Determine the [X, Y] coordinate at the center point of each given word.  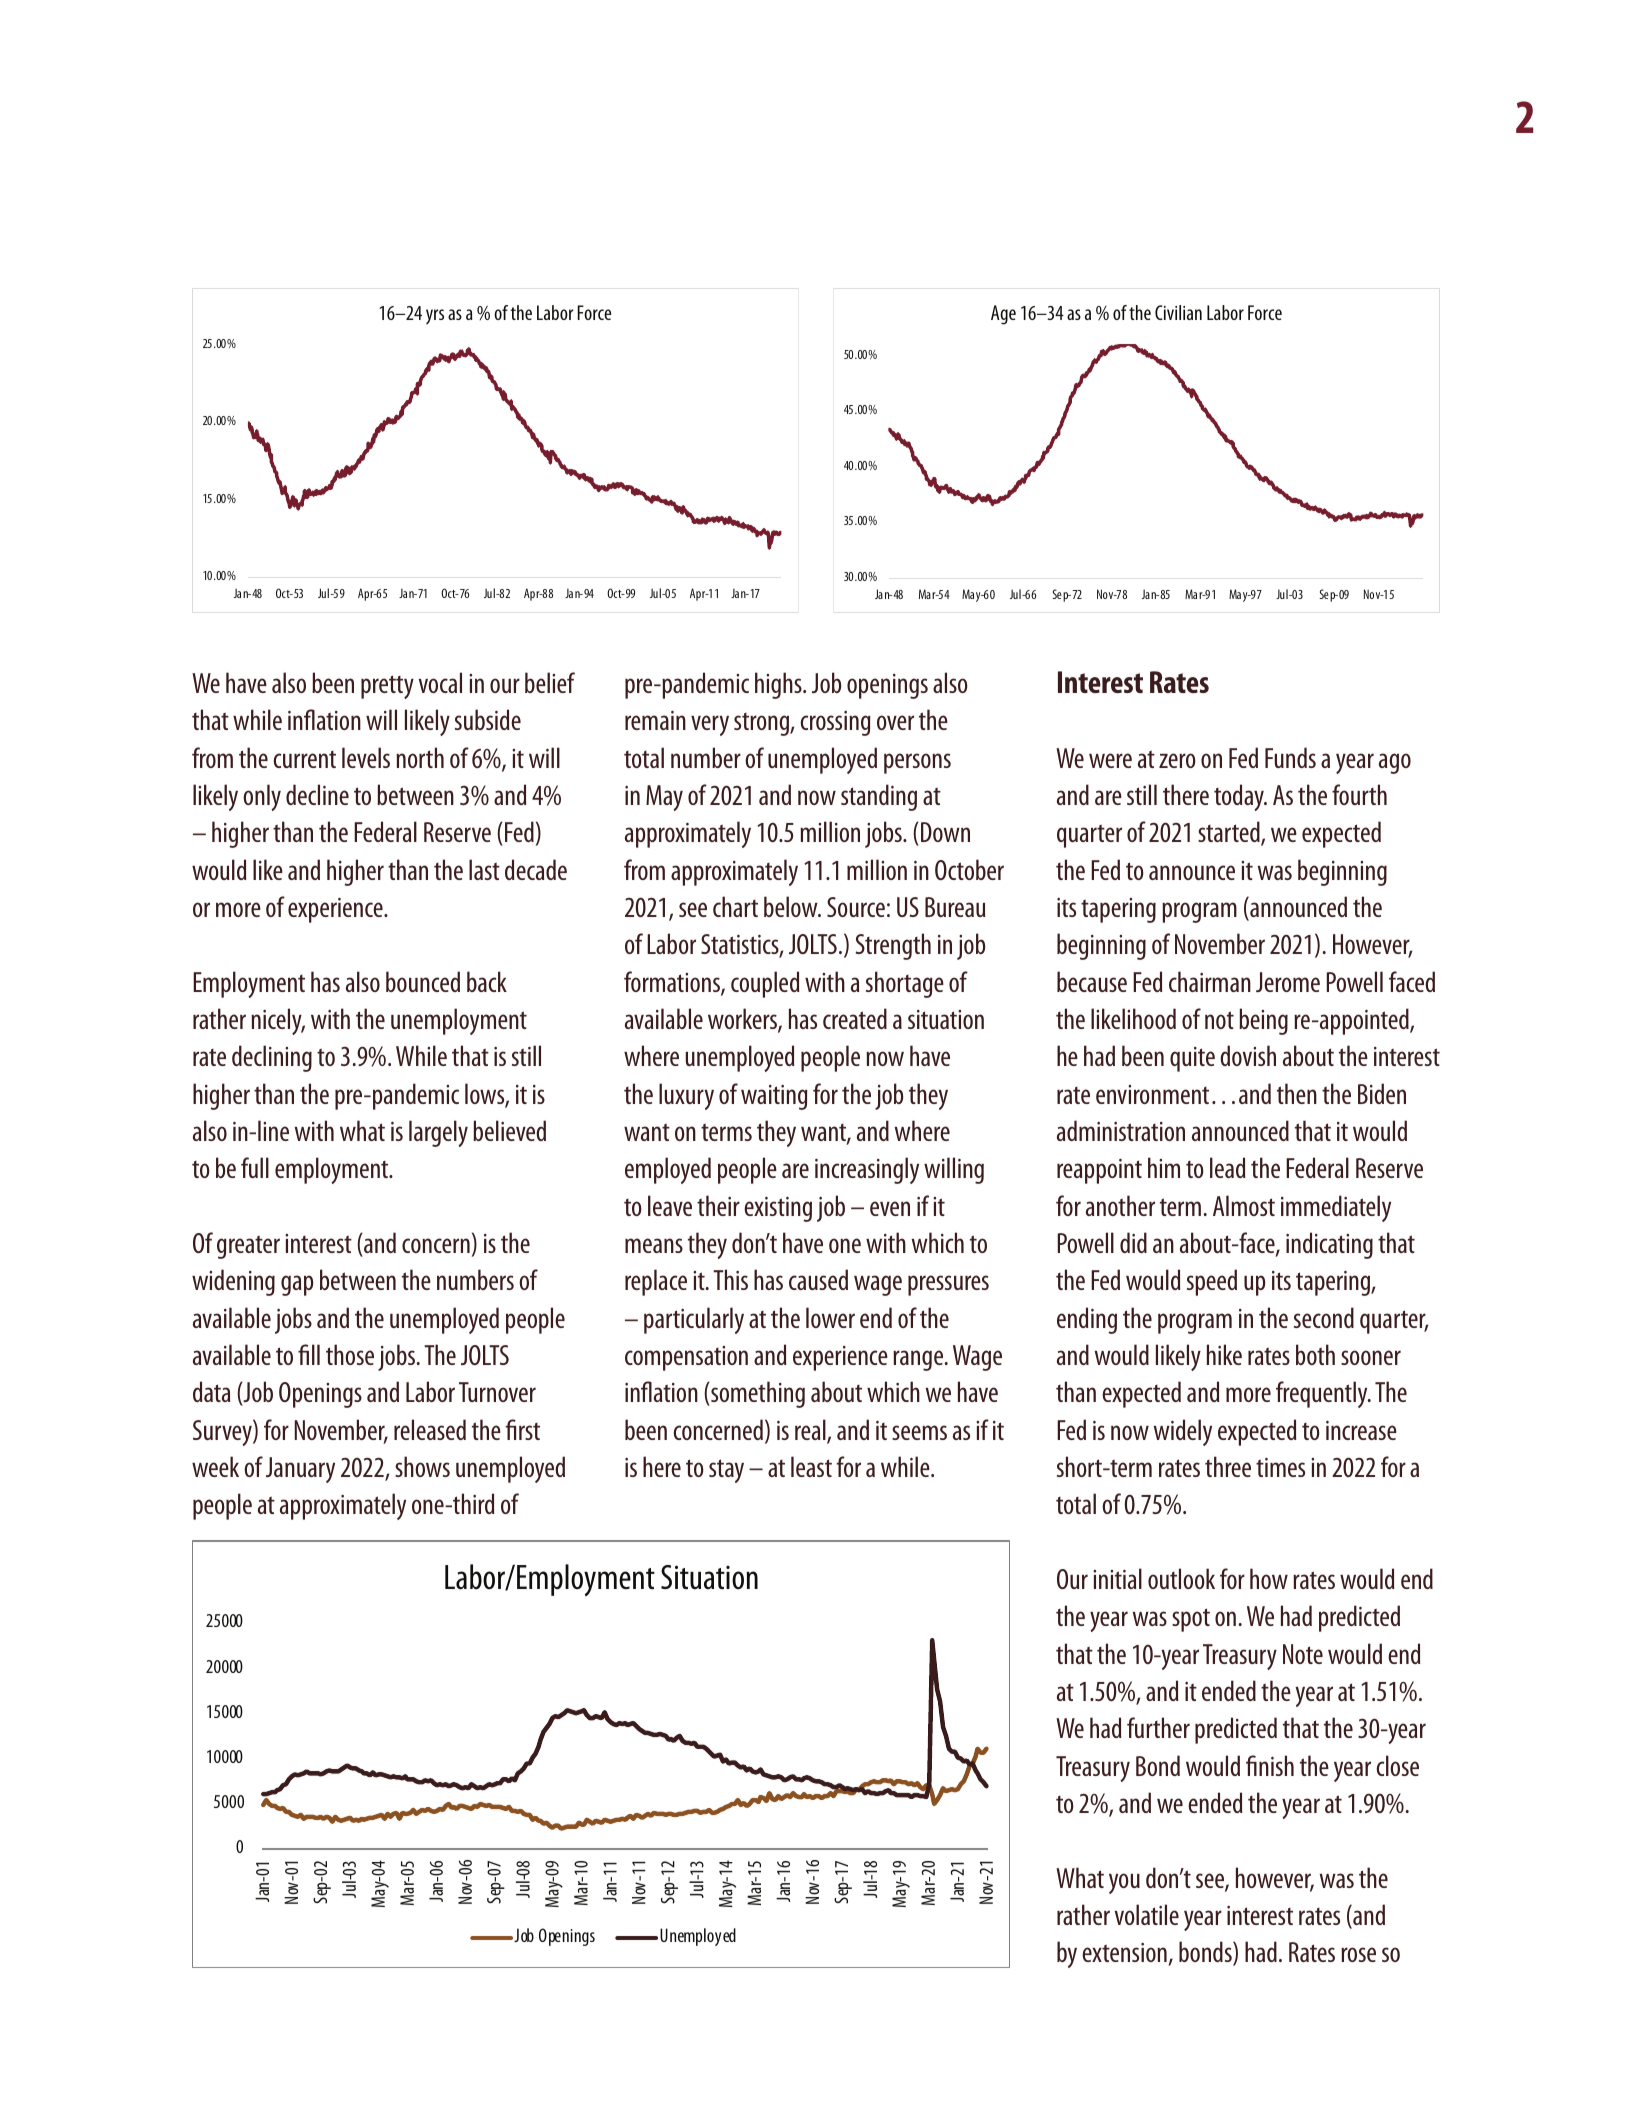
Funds [1290, 757]
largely [438, 1133]
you [1124, 1883]
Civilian [1178, 312]
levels [366, 757]
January [300, 1470]
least [811, 1466]
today [1240, 797]
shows [422, 1466]
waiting [774, 1097]
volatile [1147, 1914]
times [1280, 1467]
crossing [836, 723]
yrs [435, 316]
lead [1227, 1167]
